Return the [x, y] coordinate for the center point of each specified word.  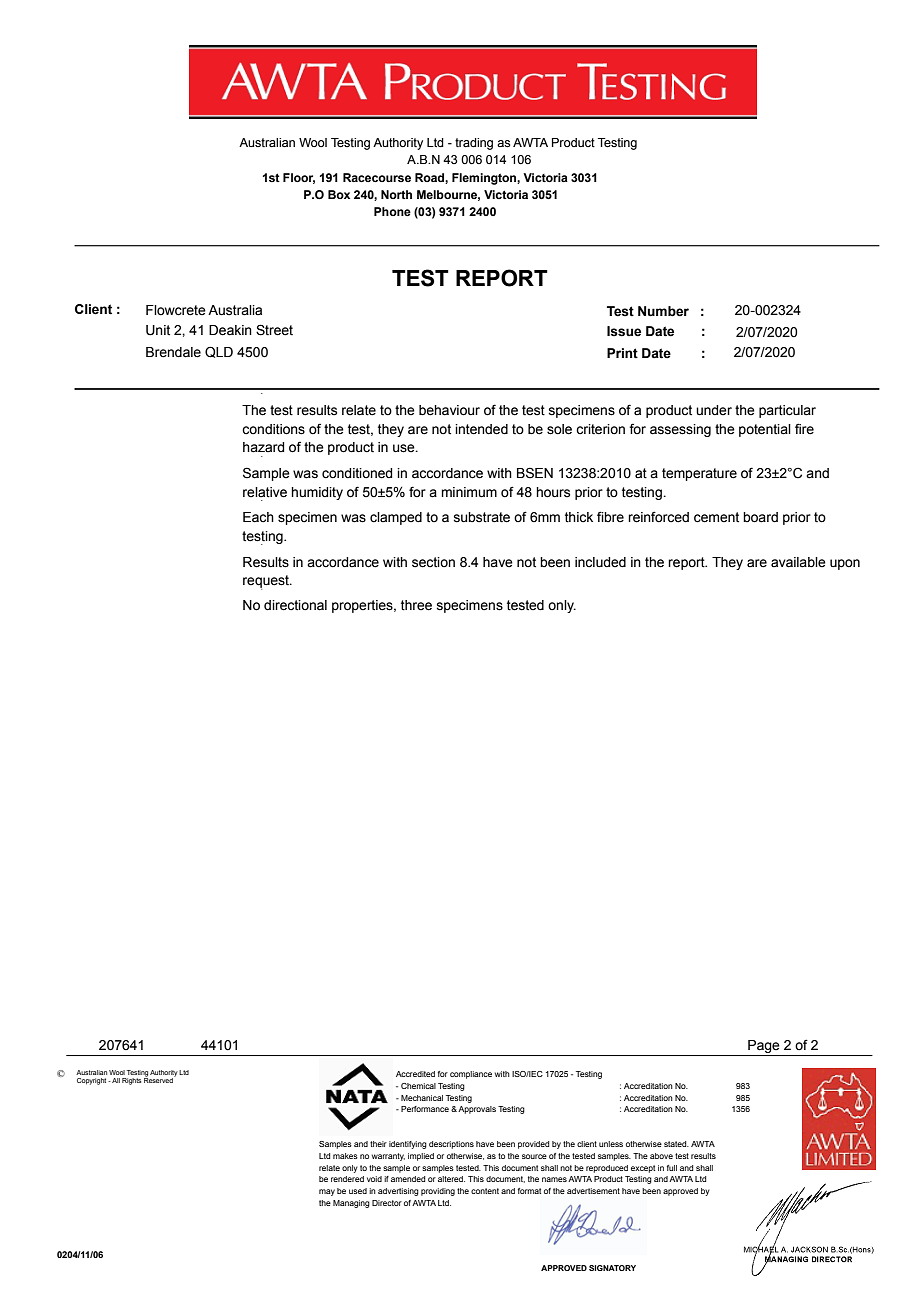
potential [765, 430]
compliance [471, 1075]
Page [764, 1048]
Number [663, 311]
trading [474, 144]
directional [295, 605]
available [798, 562]
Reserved [159, 1079]
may [327, 1192]
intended [481, 429]
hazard [263, 447]
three [416, 605]
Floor [299, 178]
